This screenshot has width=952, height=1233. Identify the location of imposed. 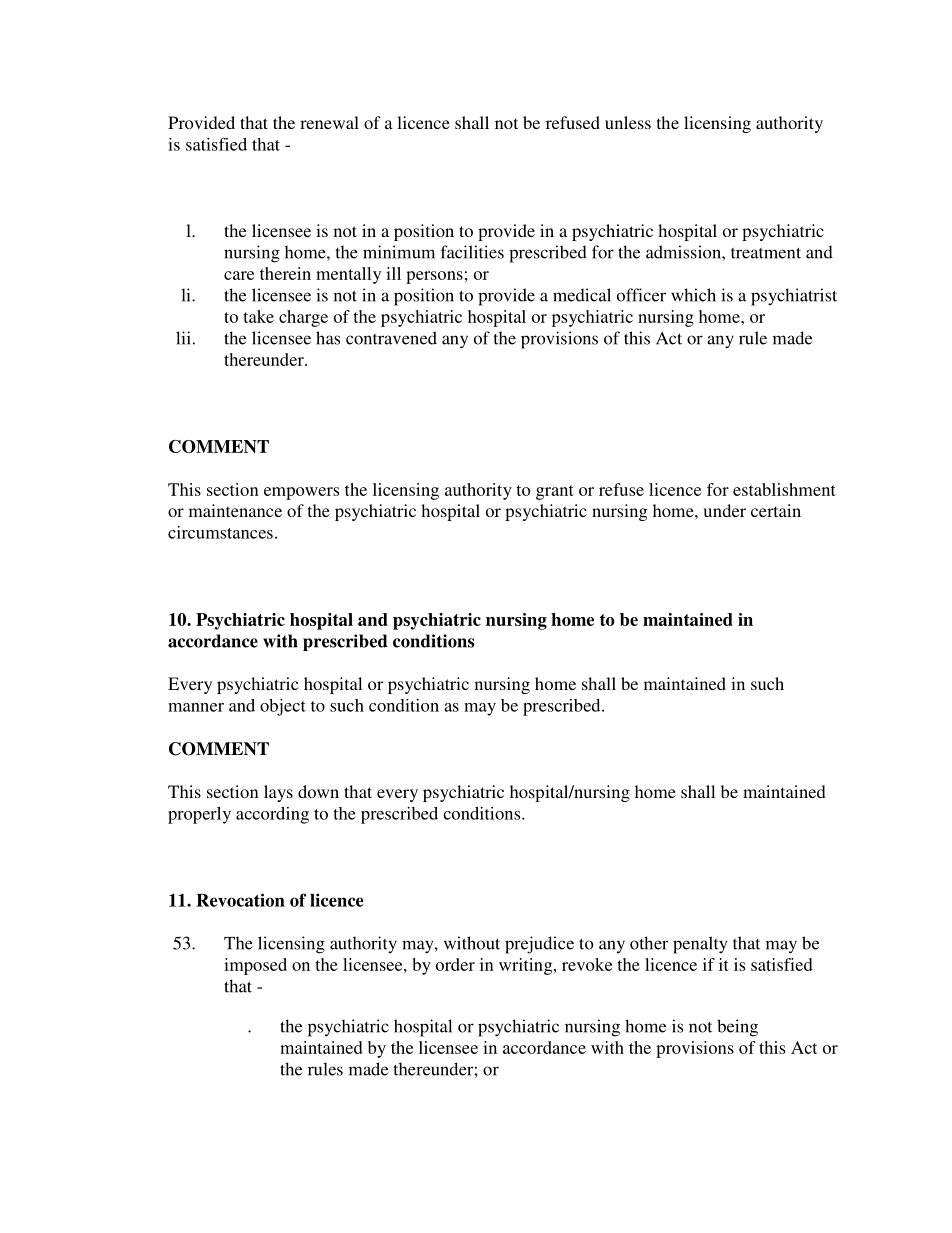
(255, 966).
